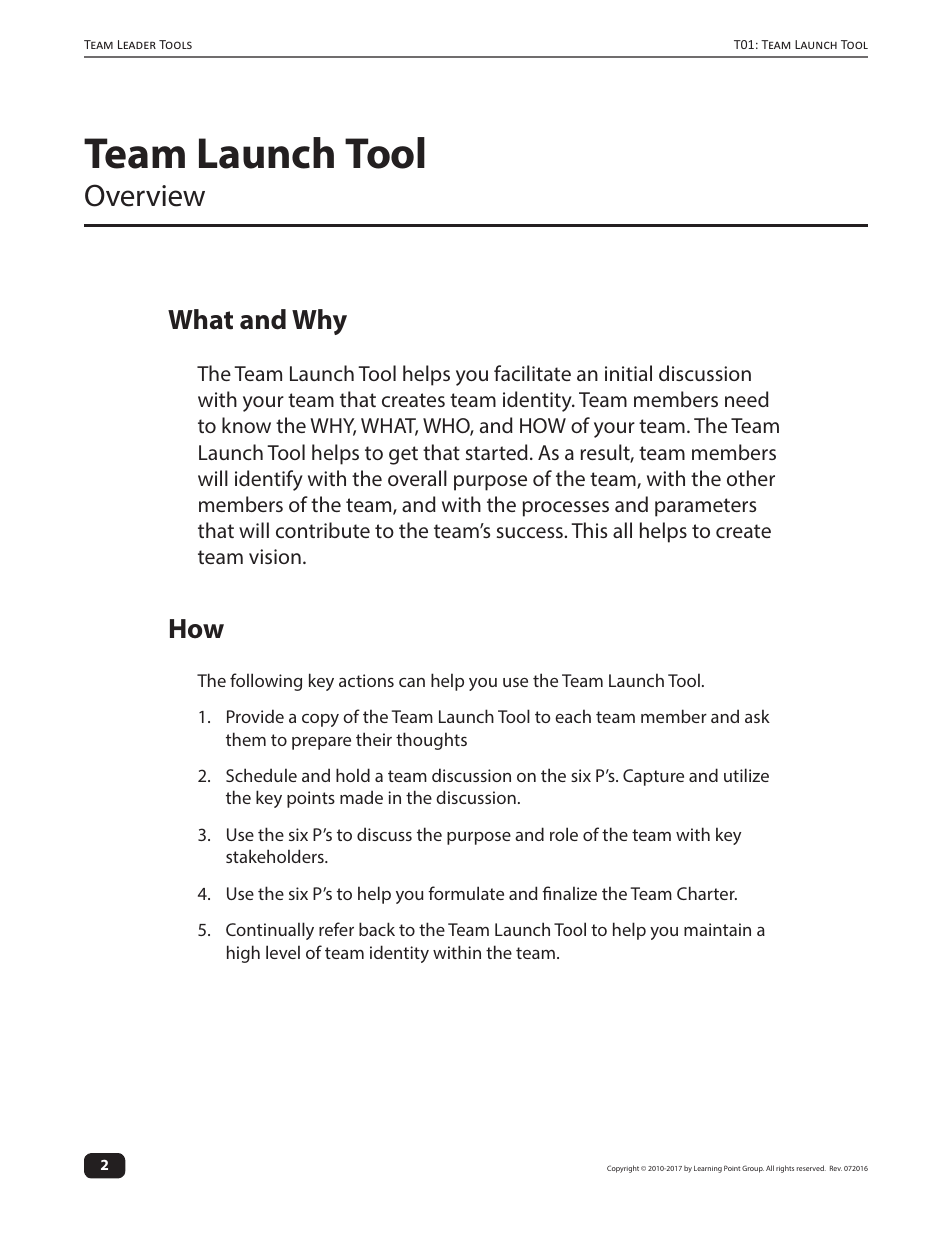 This document has height=1233, width=952. Describe the element at coordinates (628, 373) in the document. I see `initial` at that location.
